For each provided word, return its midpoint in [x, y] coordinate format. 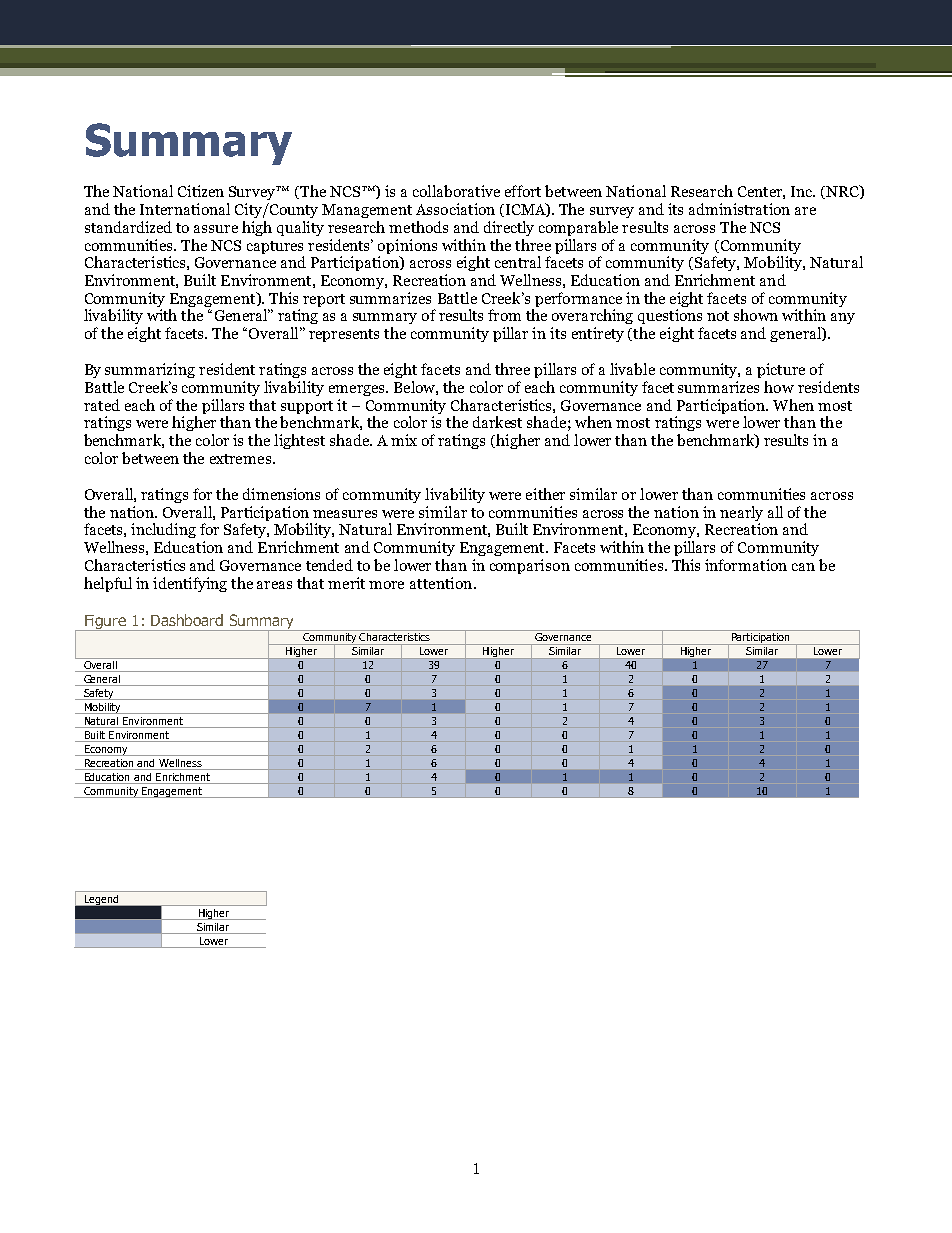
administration [739, 209]
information [746, 565]
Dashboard [187, 620]
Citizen [201, 191]
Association [455, 209]
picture [781, 370]
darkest [497, 422]
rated [102, 405]
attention [442, 583]
